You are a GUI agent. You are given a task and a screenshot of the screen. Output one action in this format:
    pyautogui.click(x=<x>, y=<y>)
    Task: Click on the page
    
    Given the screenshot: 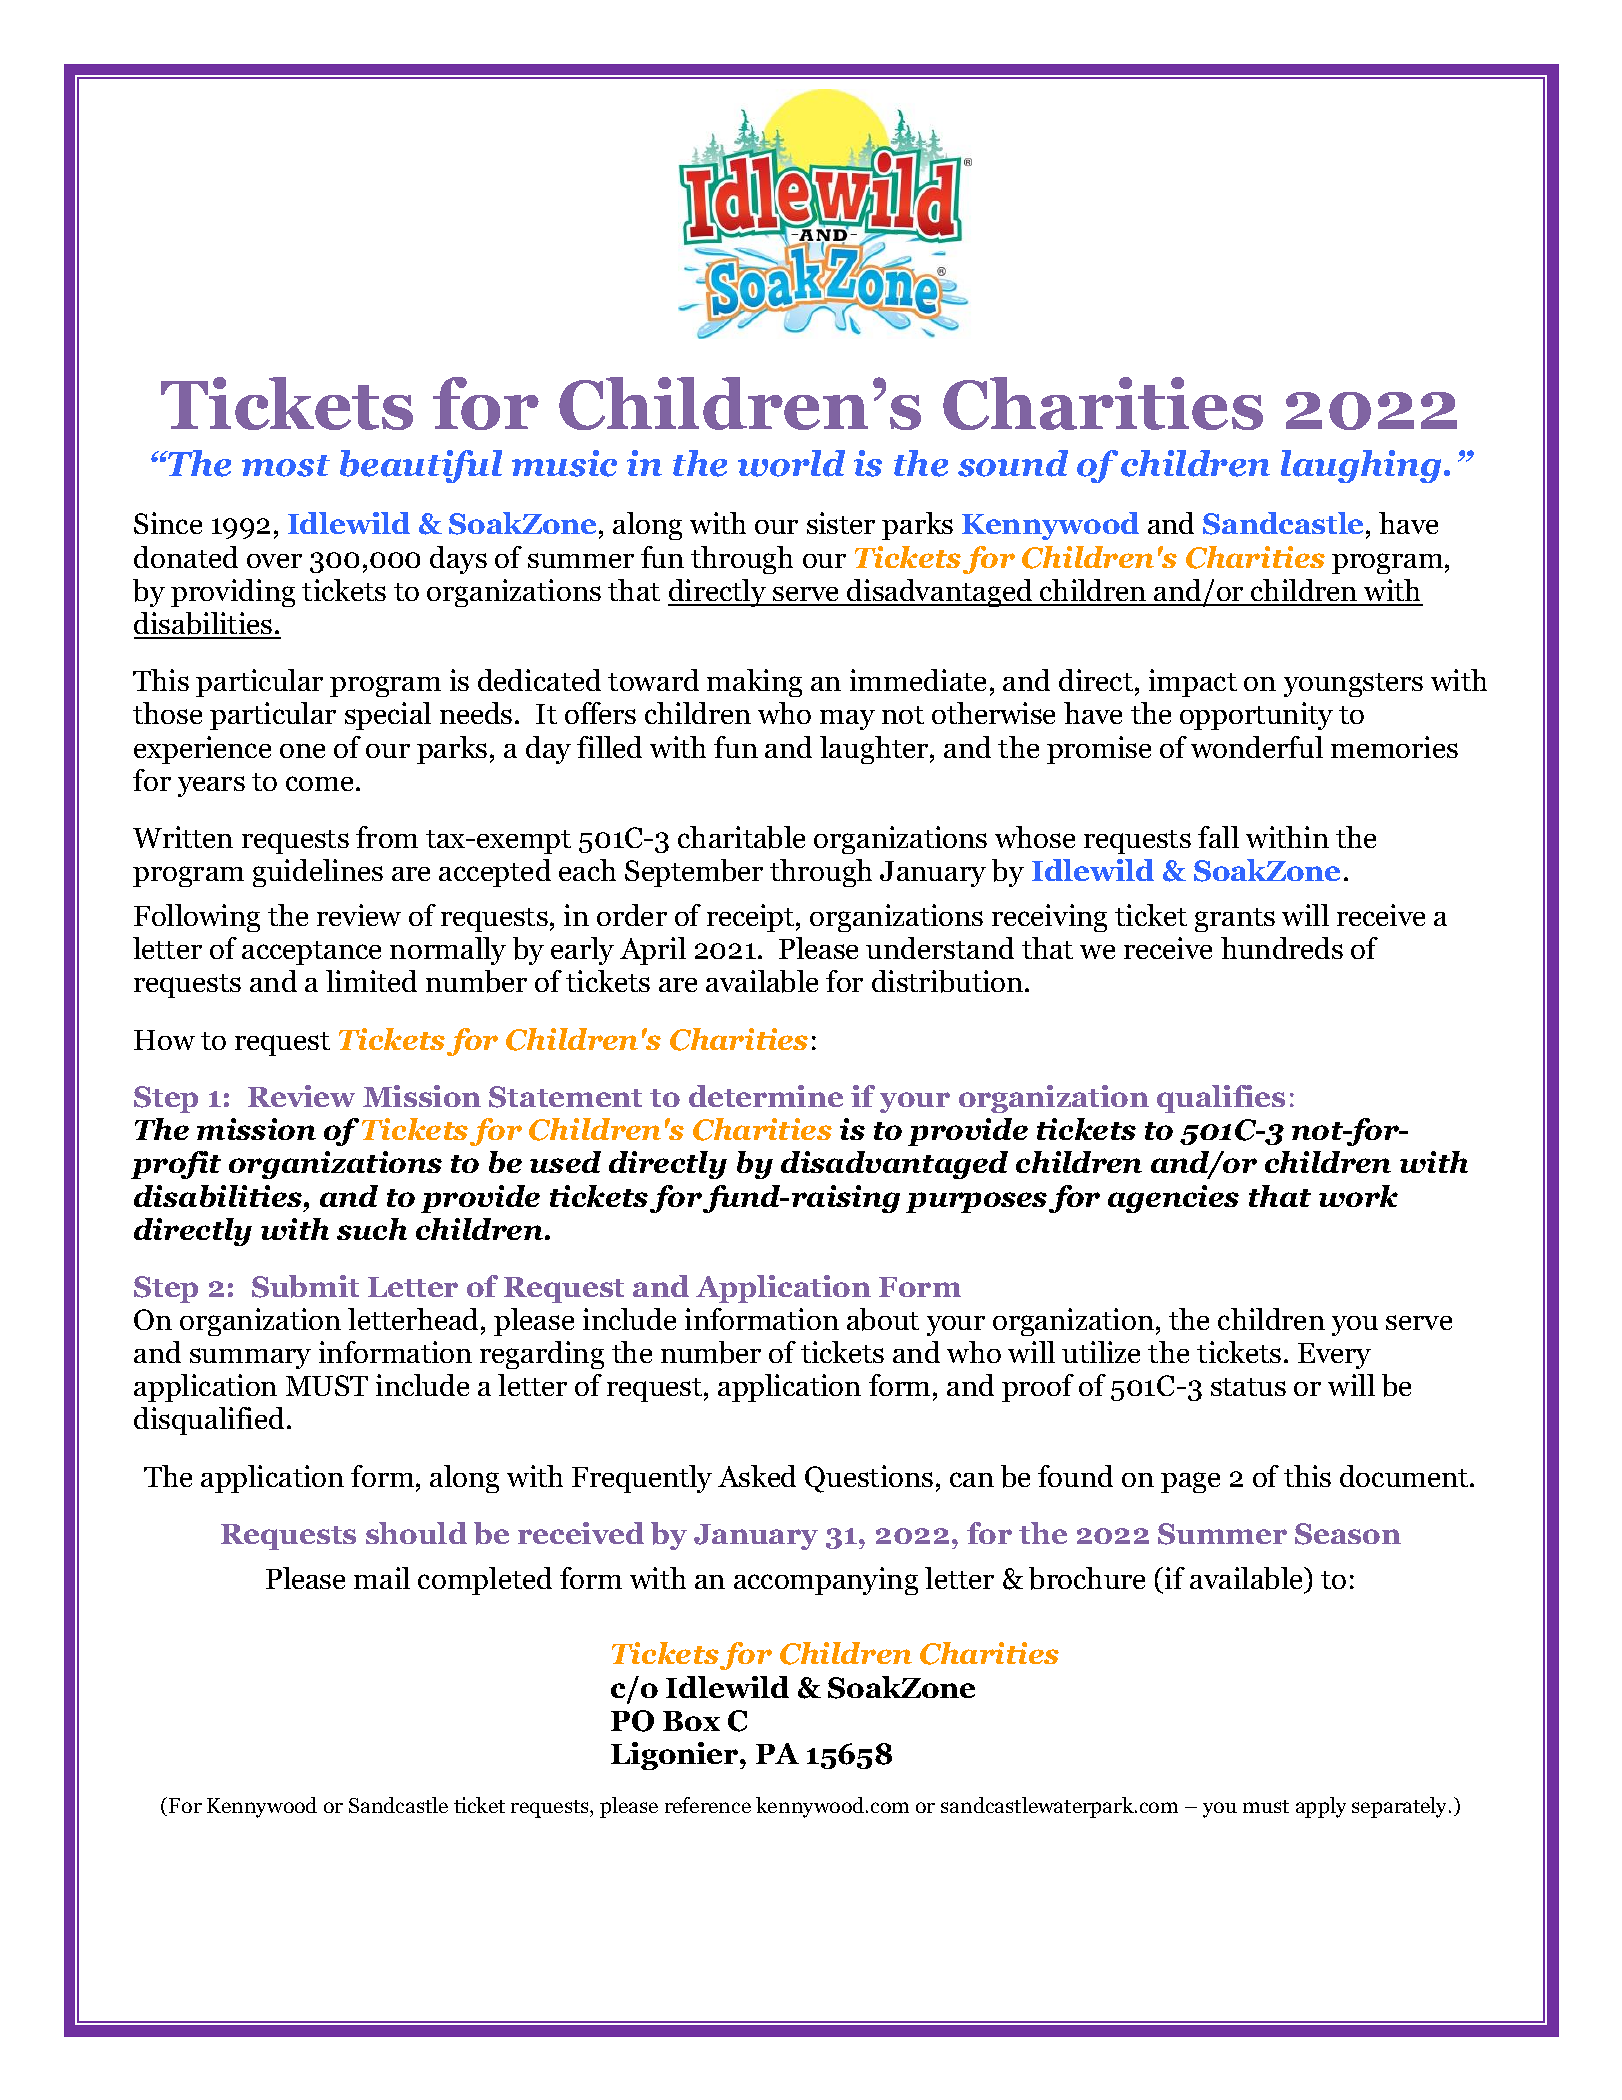 What is the action you would take?
    pyautogui.click(x=1190, y=1482)
